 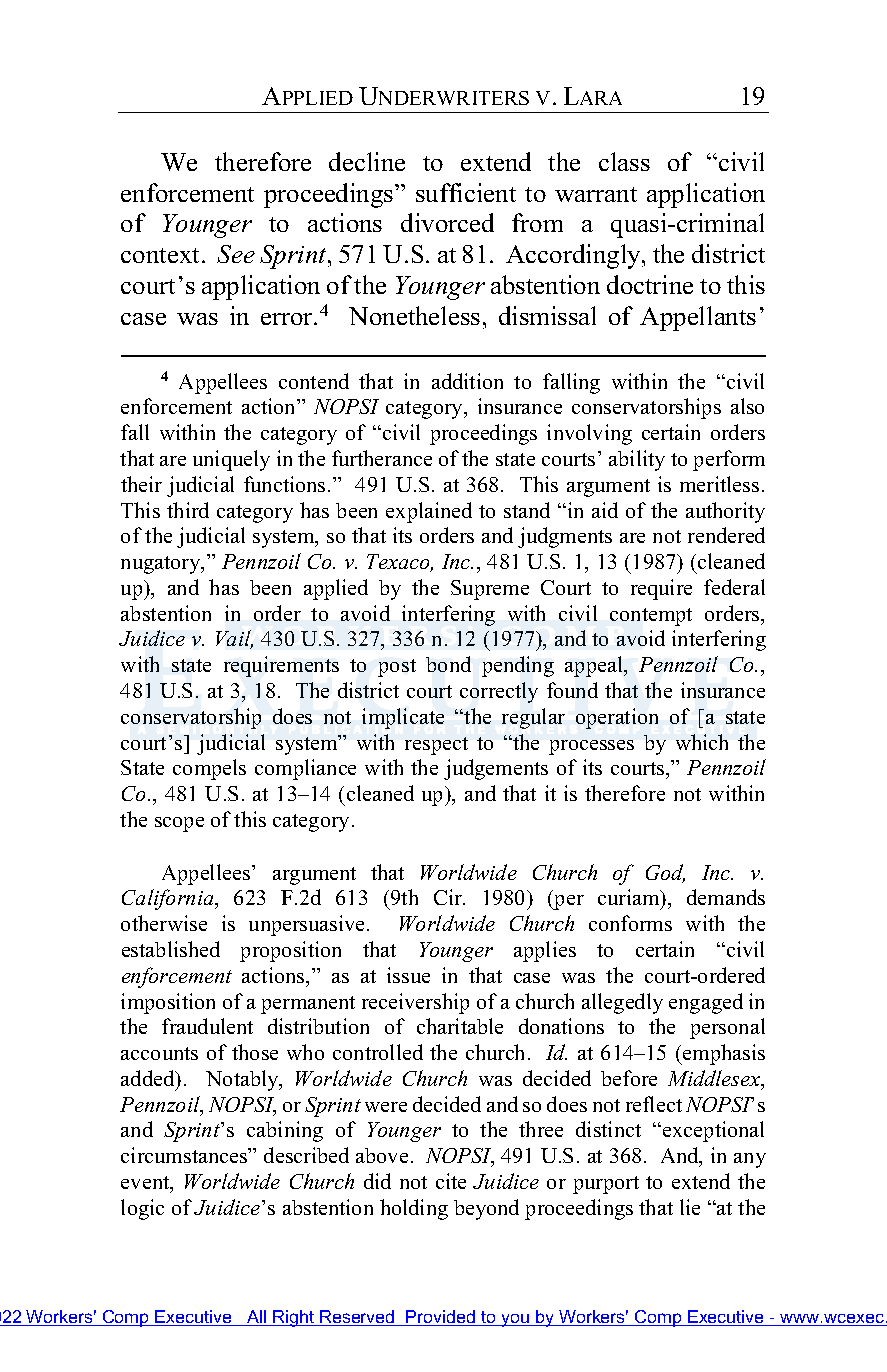 I want to click on sufficient, so click(x=466, y=192).
